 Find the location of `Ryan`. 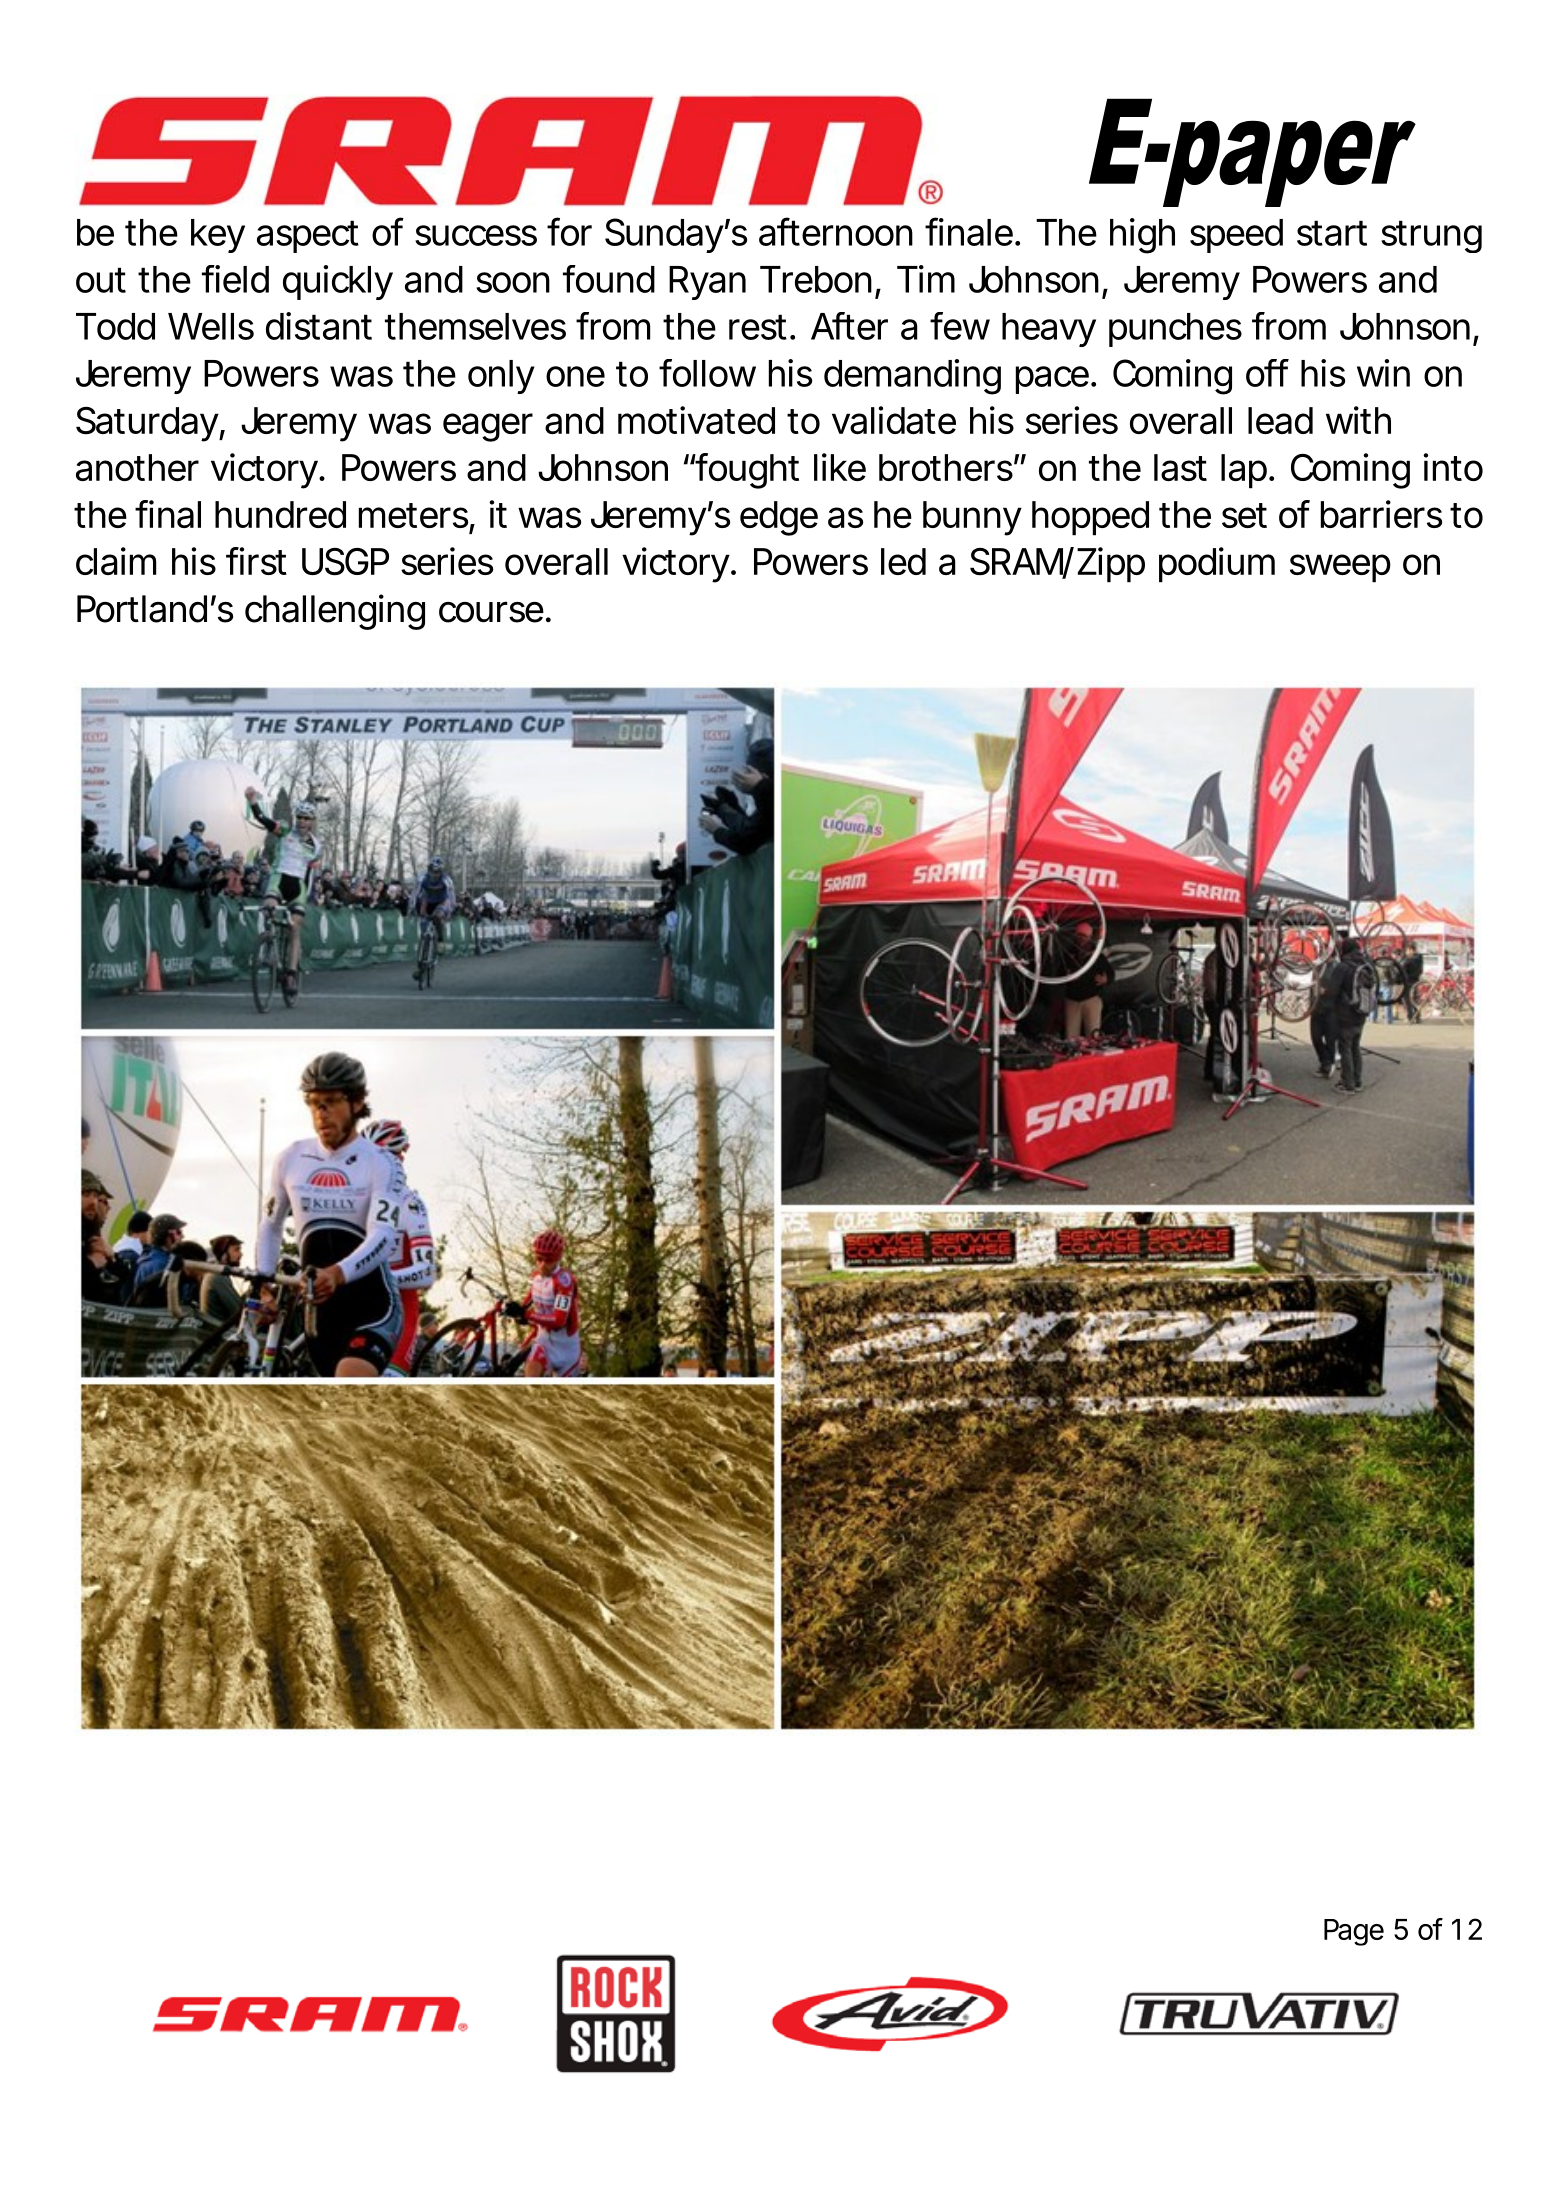

Ryan is located at coordinates (707, 283).
